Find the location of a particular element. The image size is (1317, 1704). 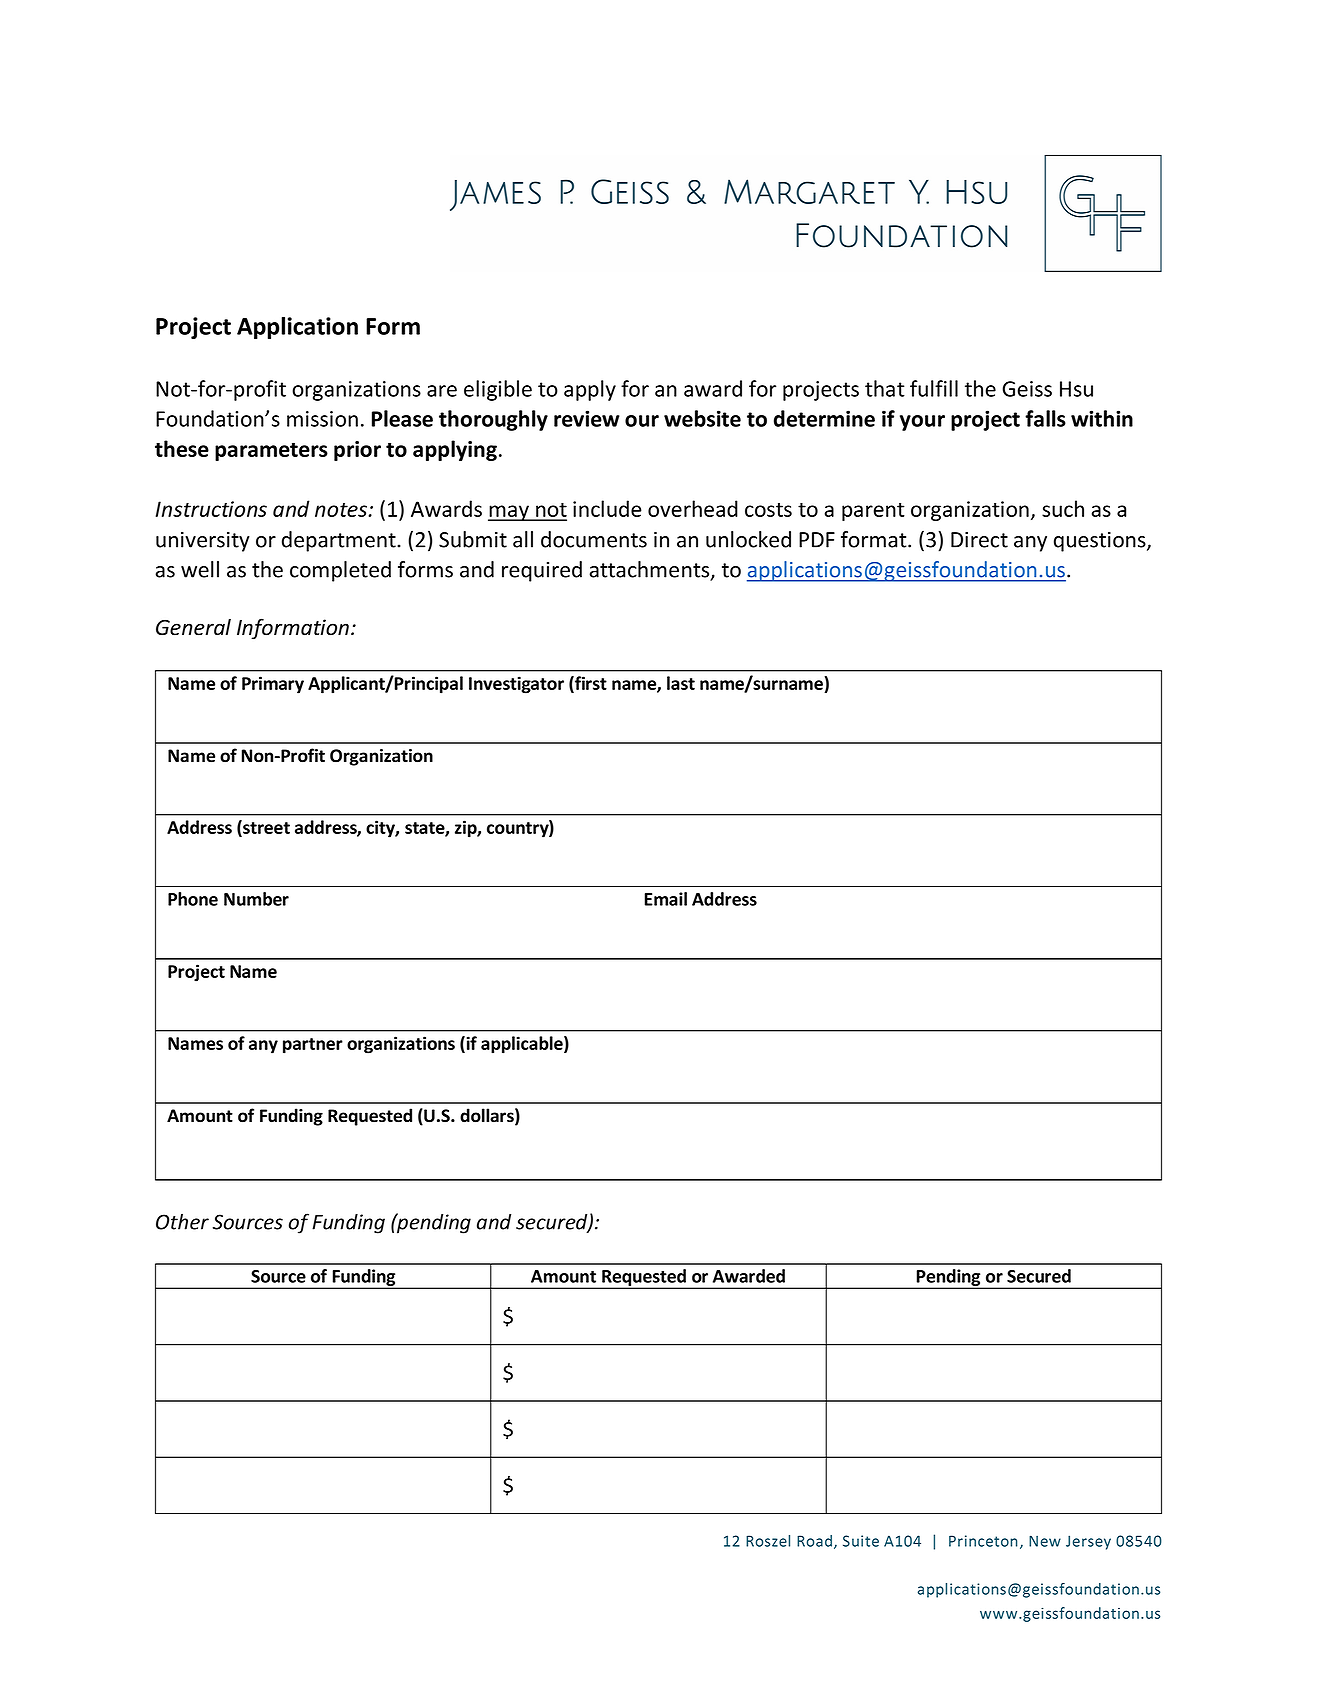

Primary is located at coordinates (273, 685).
